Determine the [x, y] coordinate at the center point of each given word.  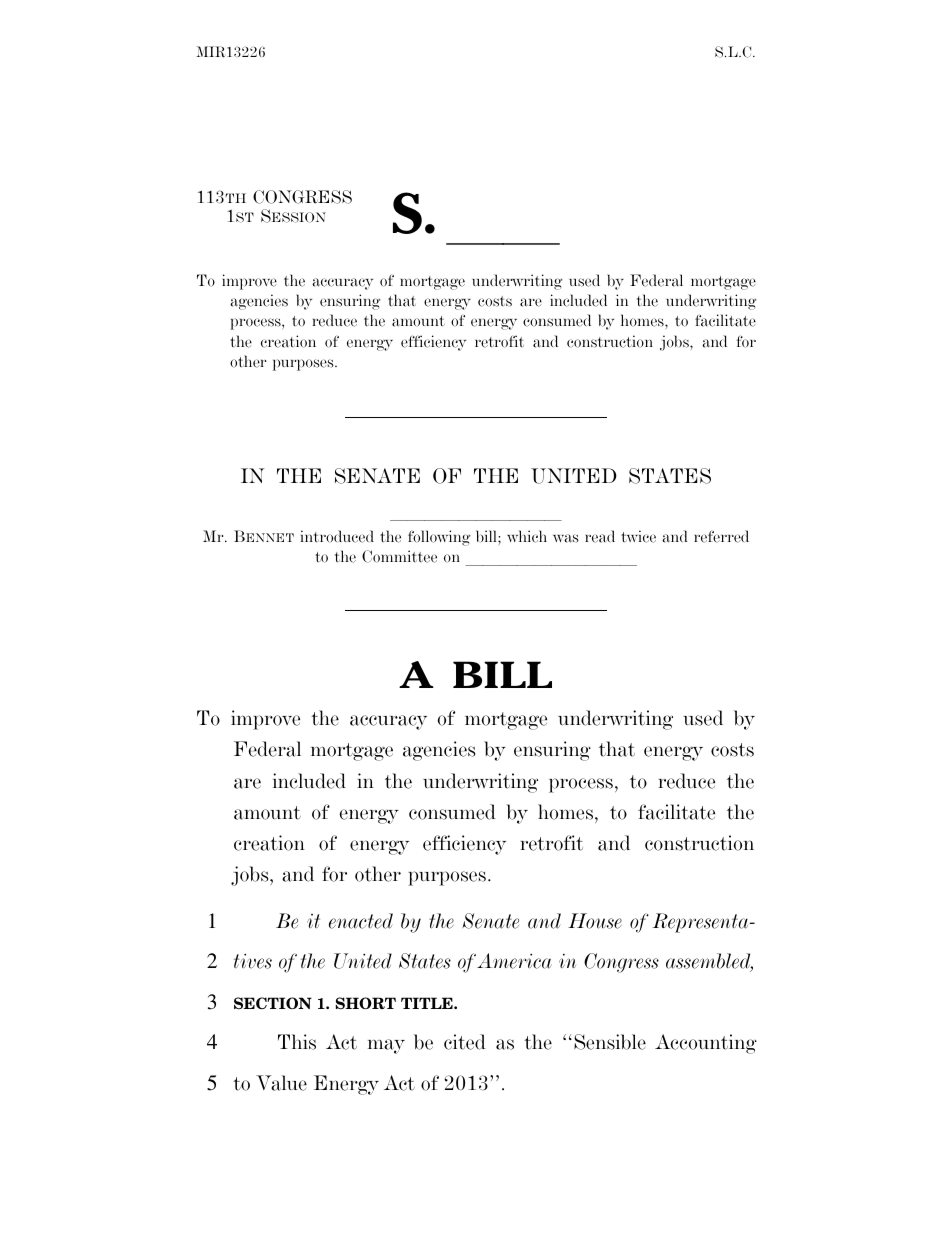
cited [465, 1042]
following [439, 538]
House [595, 921]
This [297, 1042]
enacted [361, 921]
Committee [399, 556]
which [527, 536]
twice [638, 536]
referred [721, 536]
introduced [337, 536]
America [514, 961]
